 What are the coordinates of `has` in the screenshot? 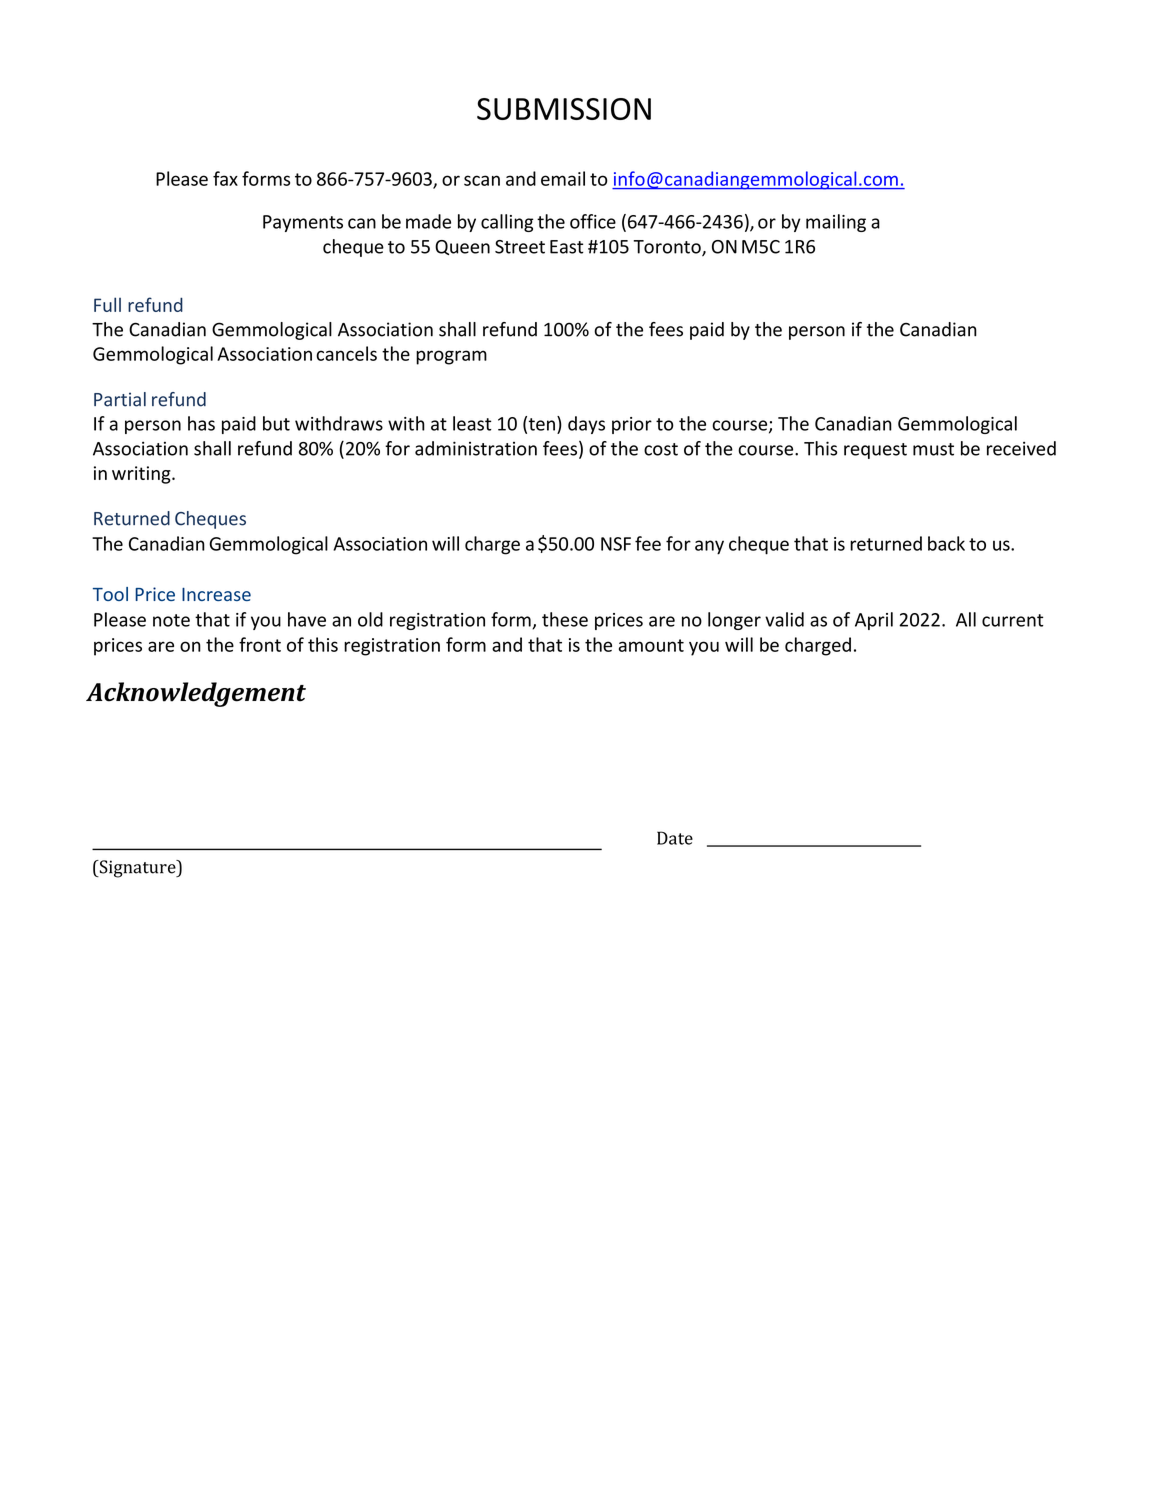 It's located at (201, 423).
